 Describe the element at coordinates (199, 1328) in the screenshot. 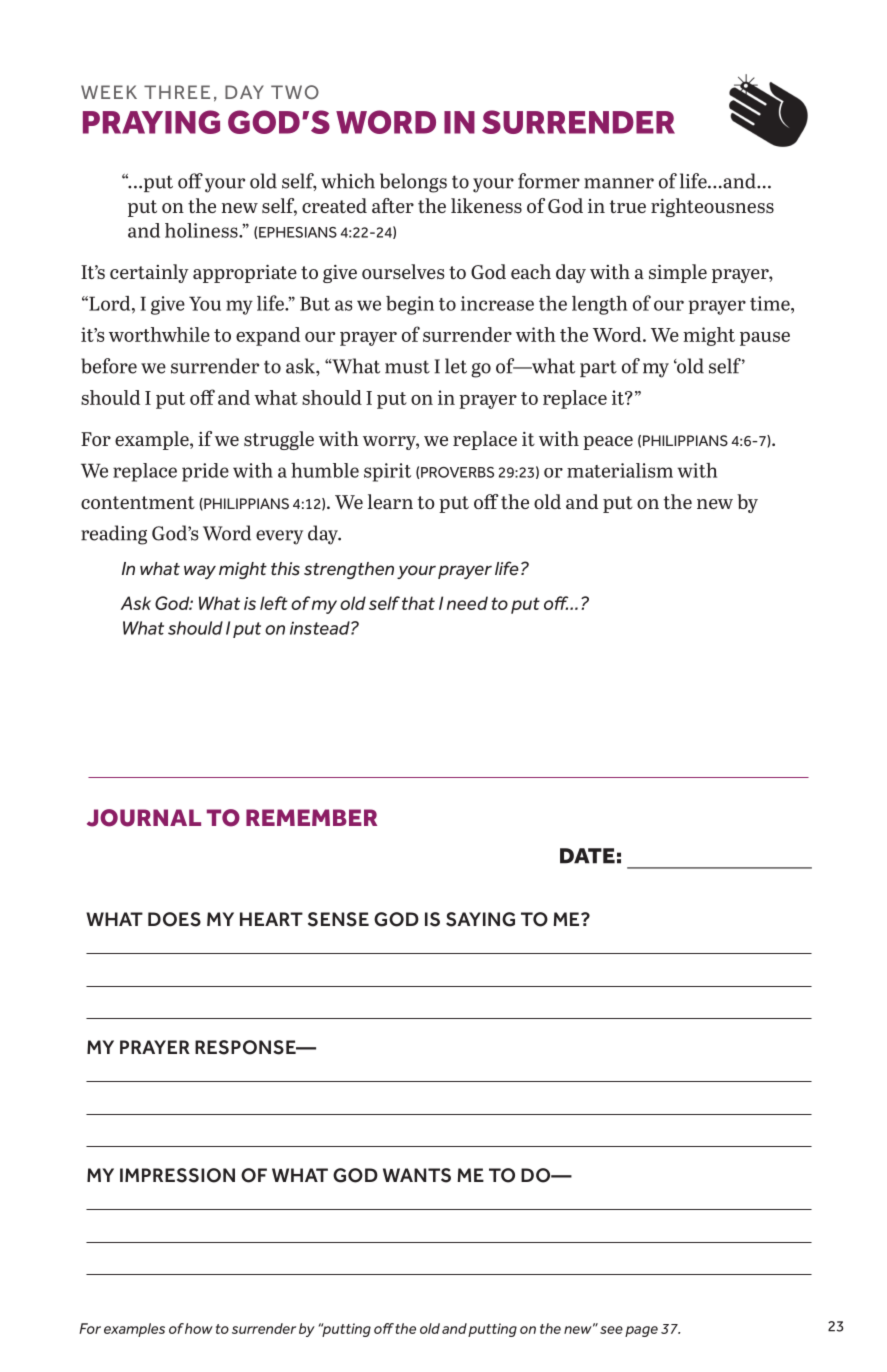

I see `how` at that location.
